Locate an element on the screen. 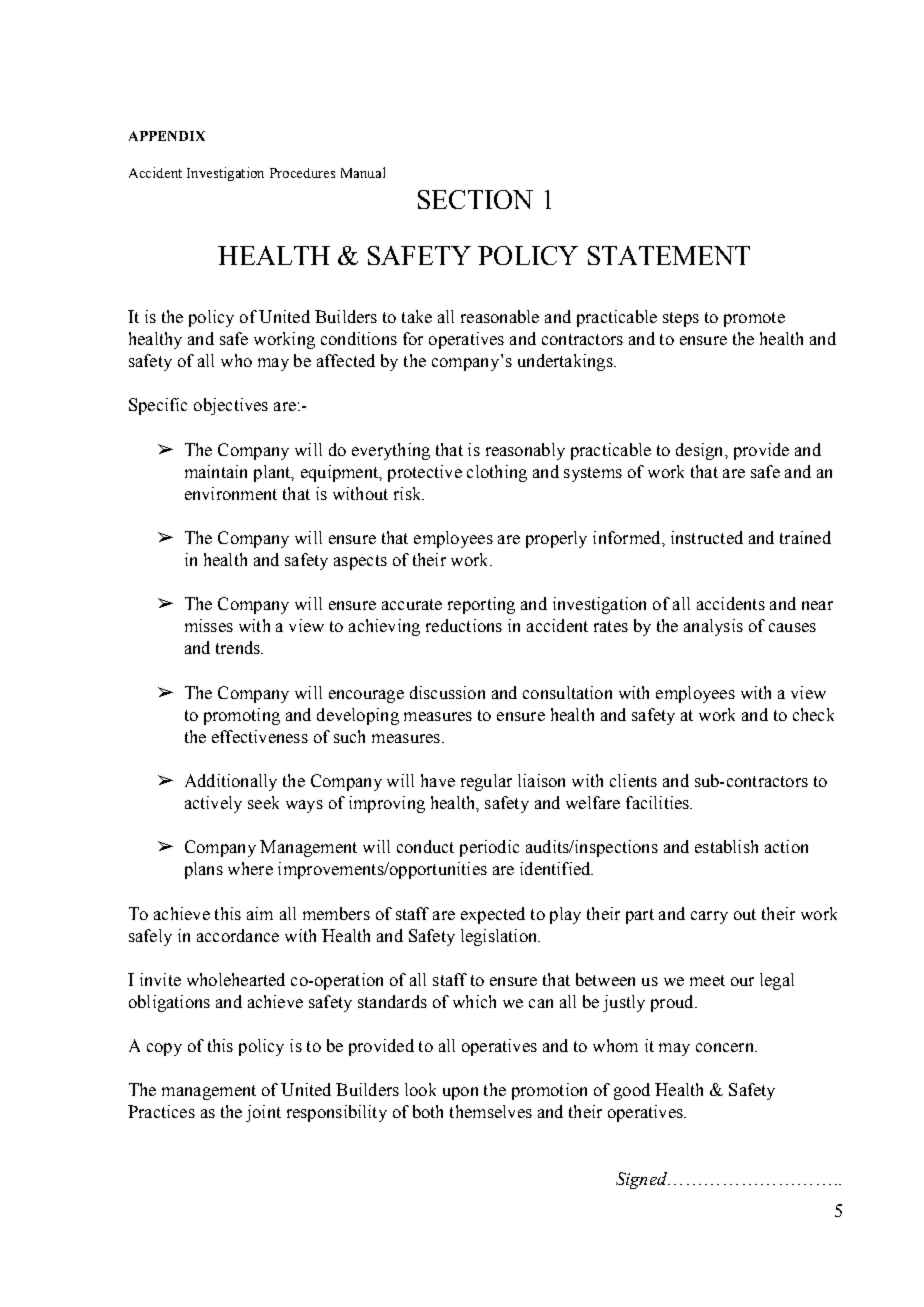 Image resolution: width=924 pixels, height=1307 pixels. analysis is located at coordinates (713, 627).
